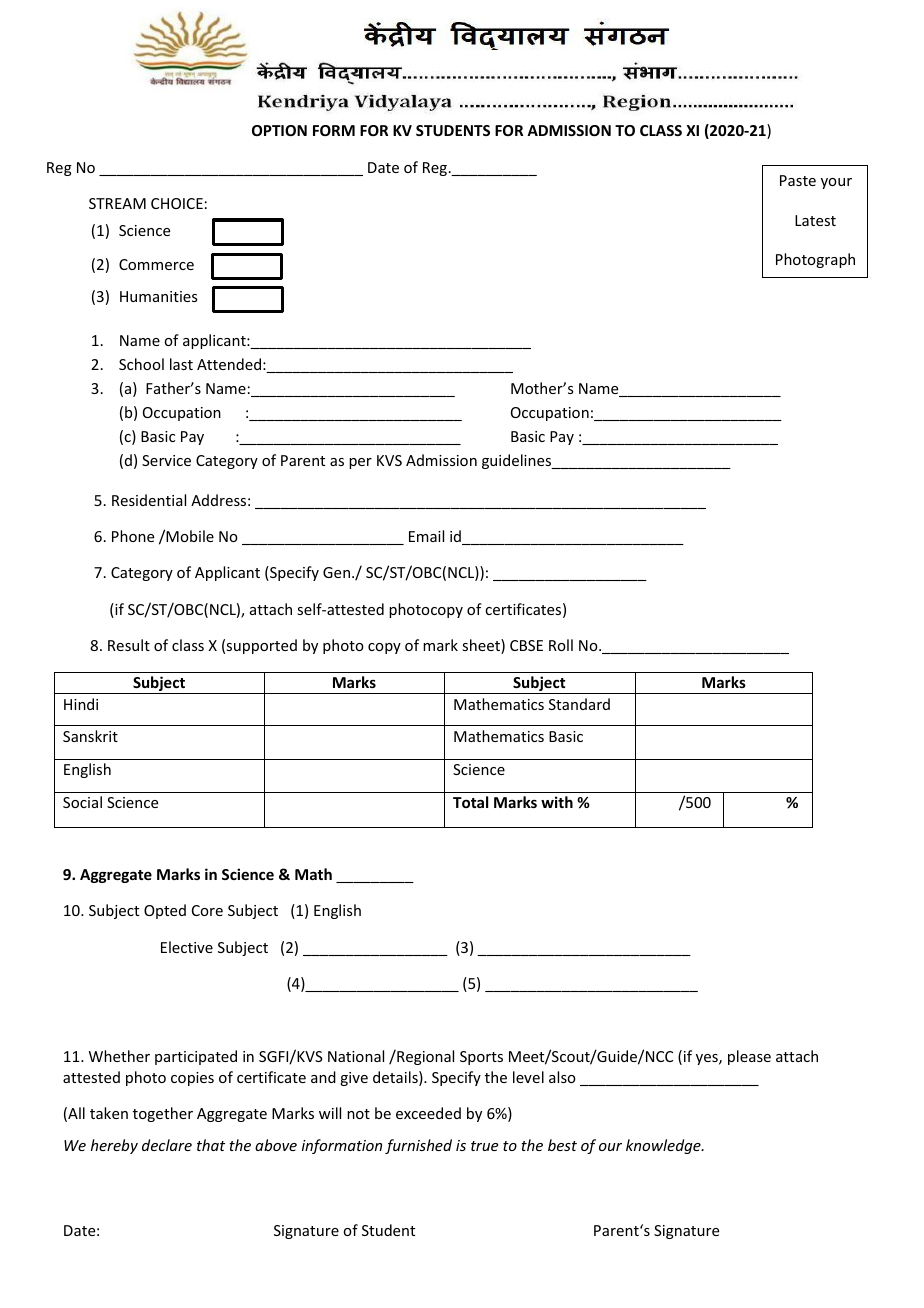 This page has width=924, height=1308. Describe the element at coordinates (815, 220) in the page. I see `Latest` at that location.
